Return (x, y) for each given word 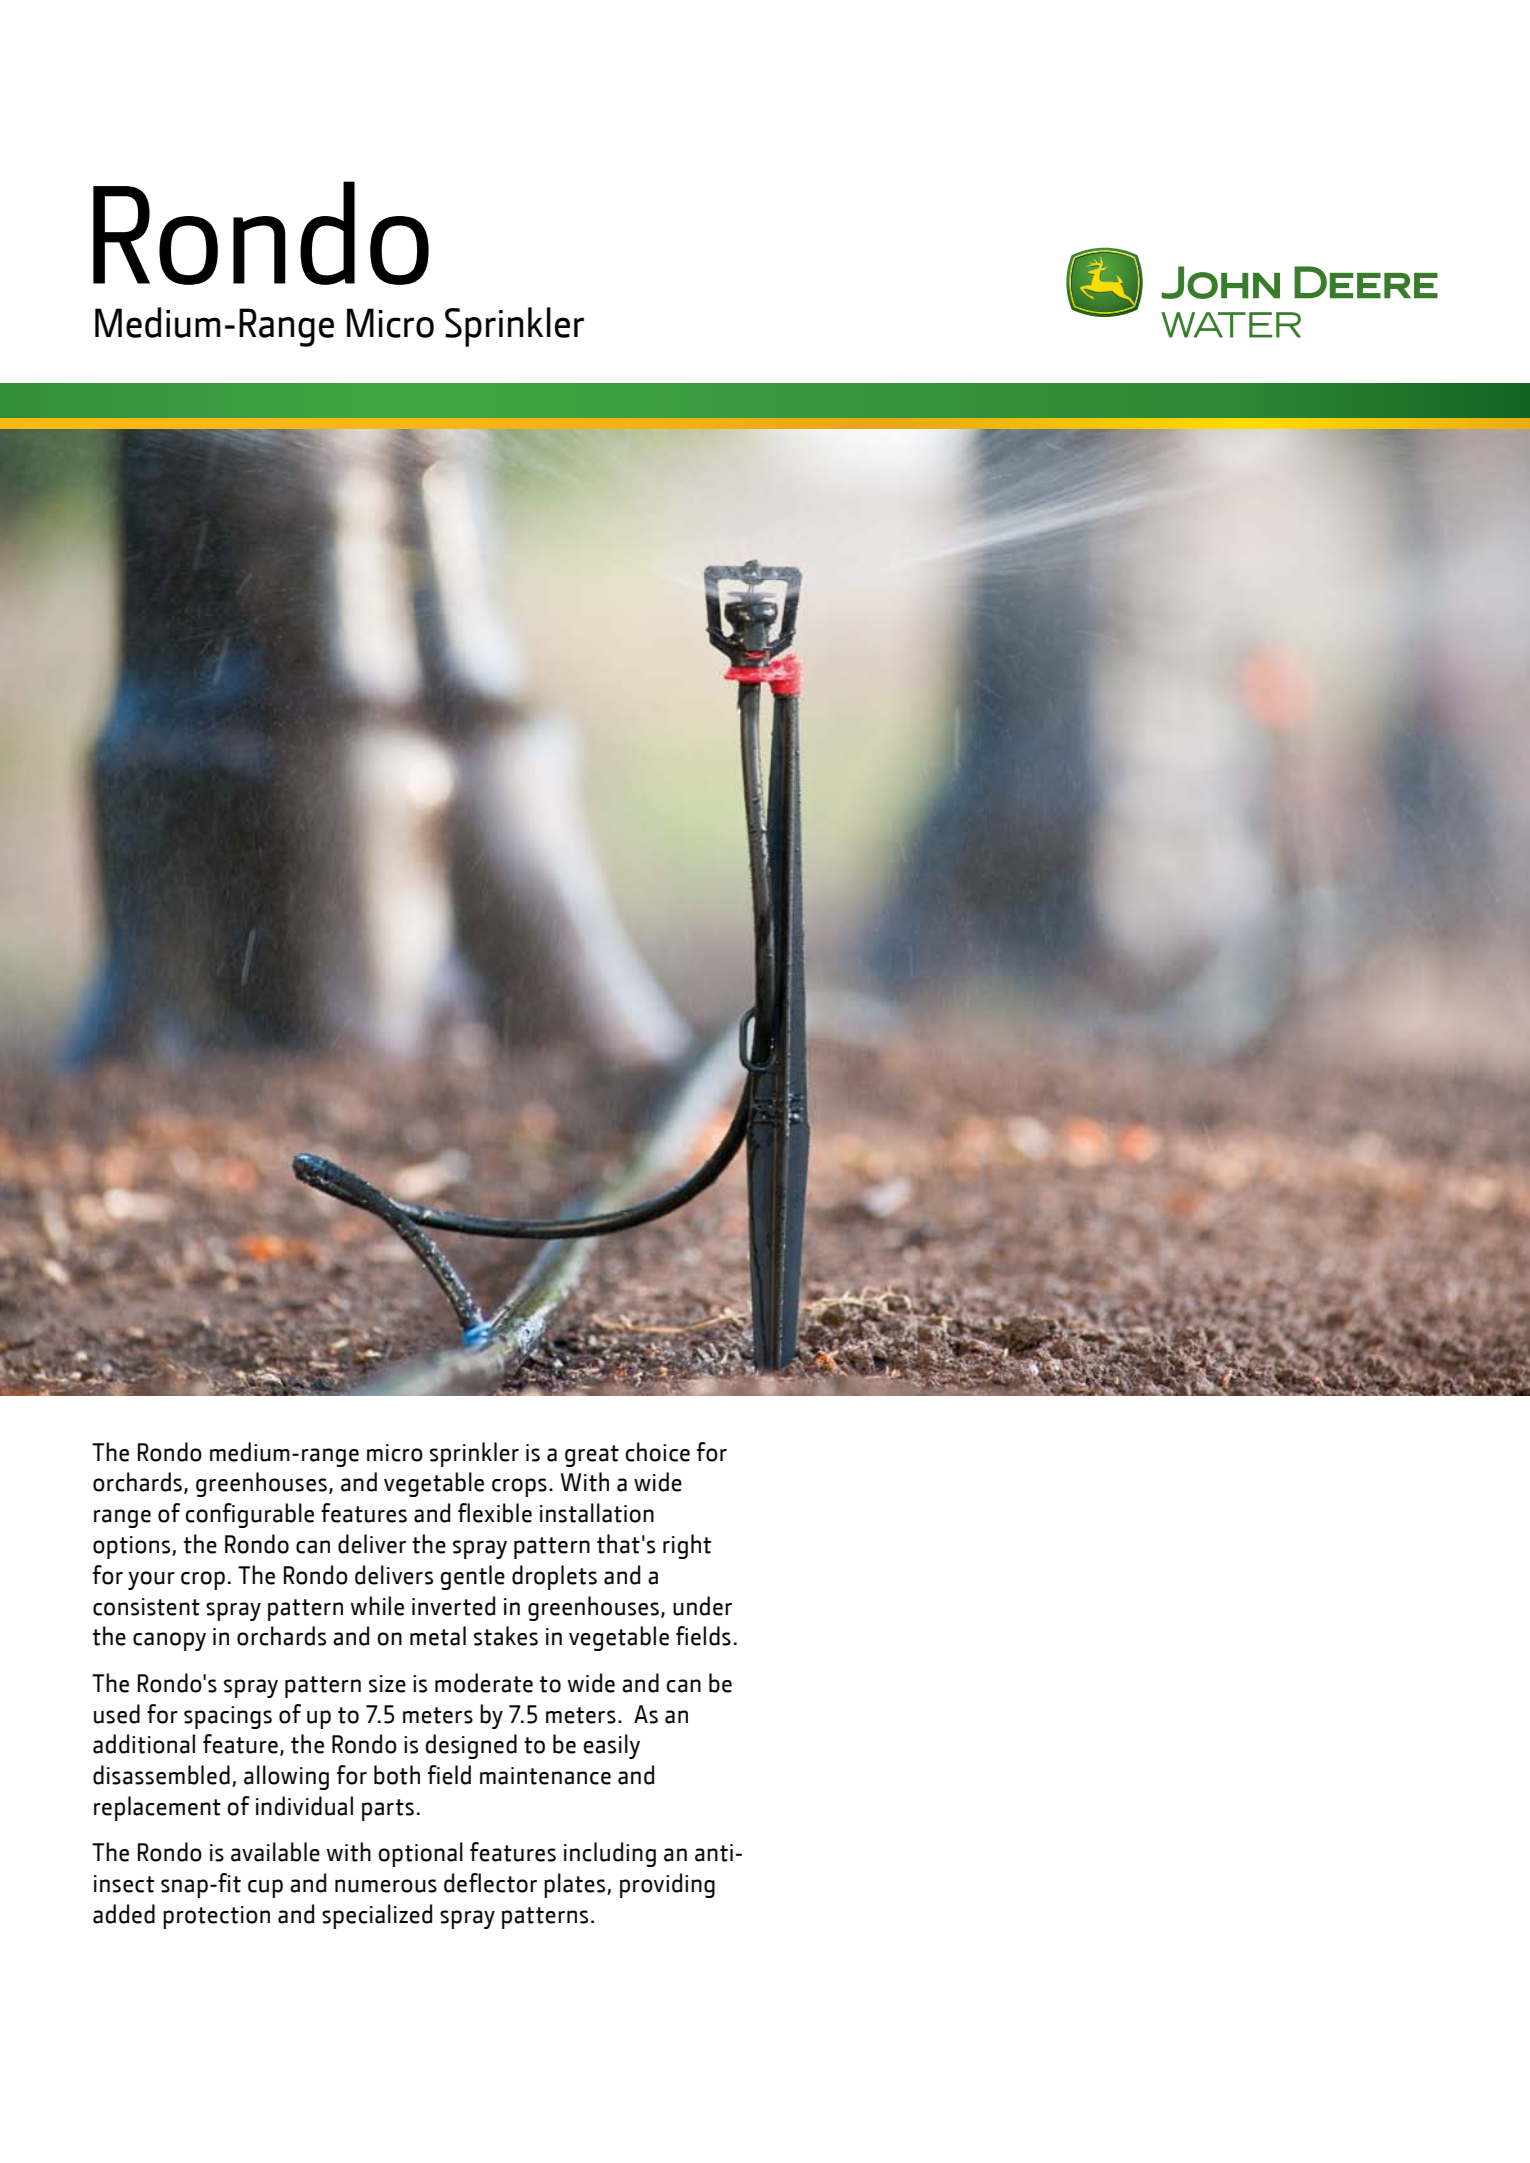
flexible (495, 1513)
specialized (377, 1916)
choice (657, 1452)
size (387, 1684)
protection (216, 1917)
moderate (484, 1683)
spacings (228, 1717)
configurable (249, 1515)
